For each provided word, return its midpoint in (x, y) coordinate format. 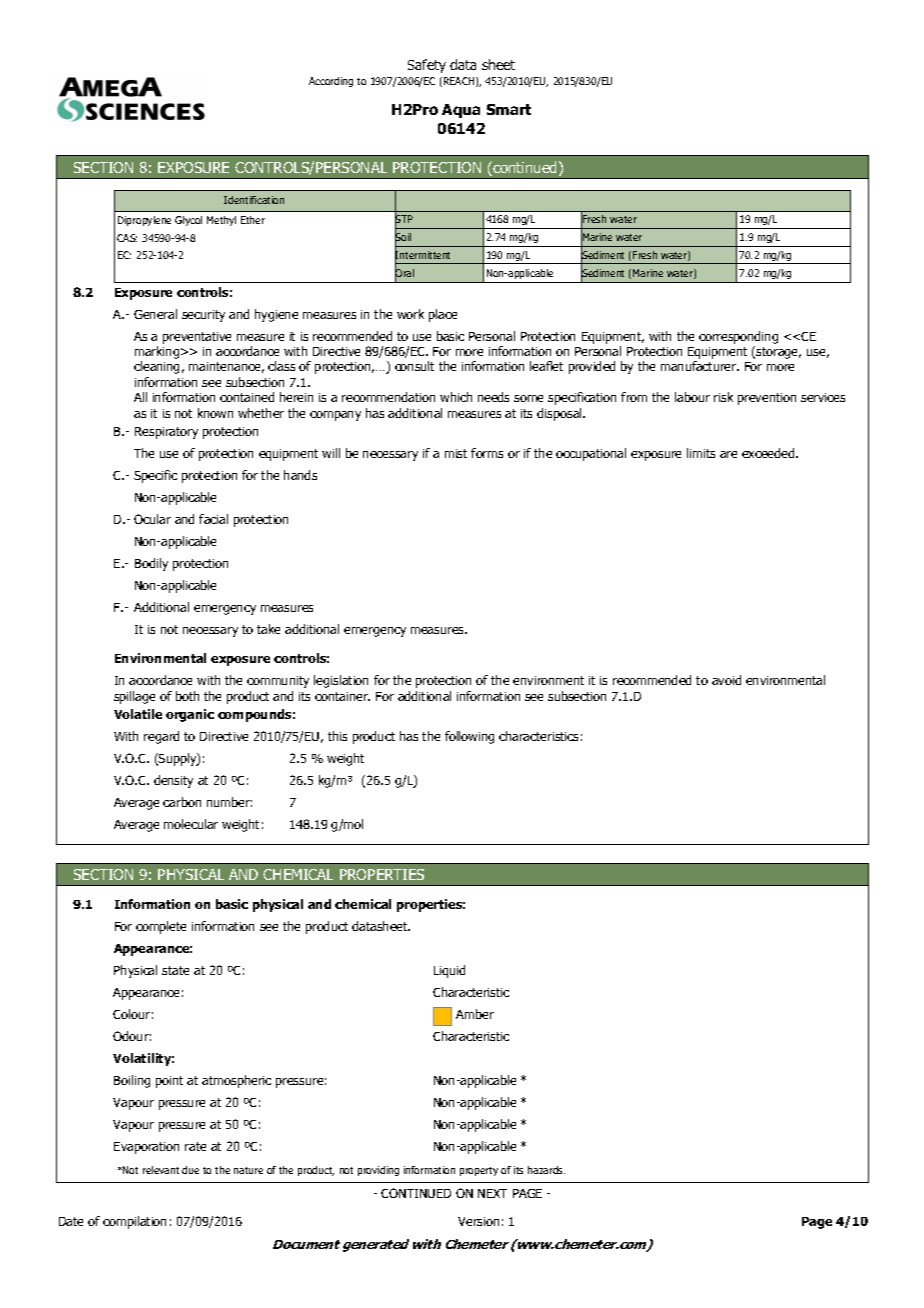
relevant (161, 1170)
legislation (341, 681)
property (479, 1171)
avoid (726, 680)
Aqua (461, 111)
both (187, 696)
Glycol (188, 221)
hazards (546, 1170)
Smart (509, 109)
